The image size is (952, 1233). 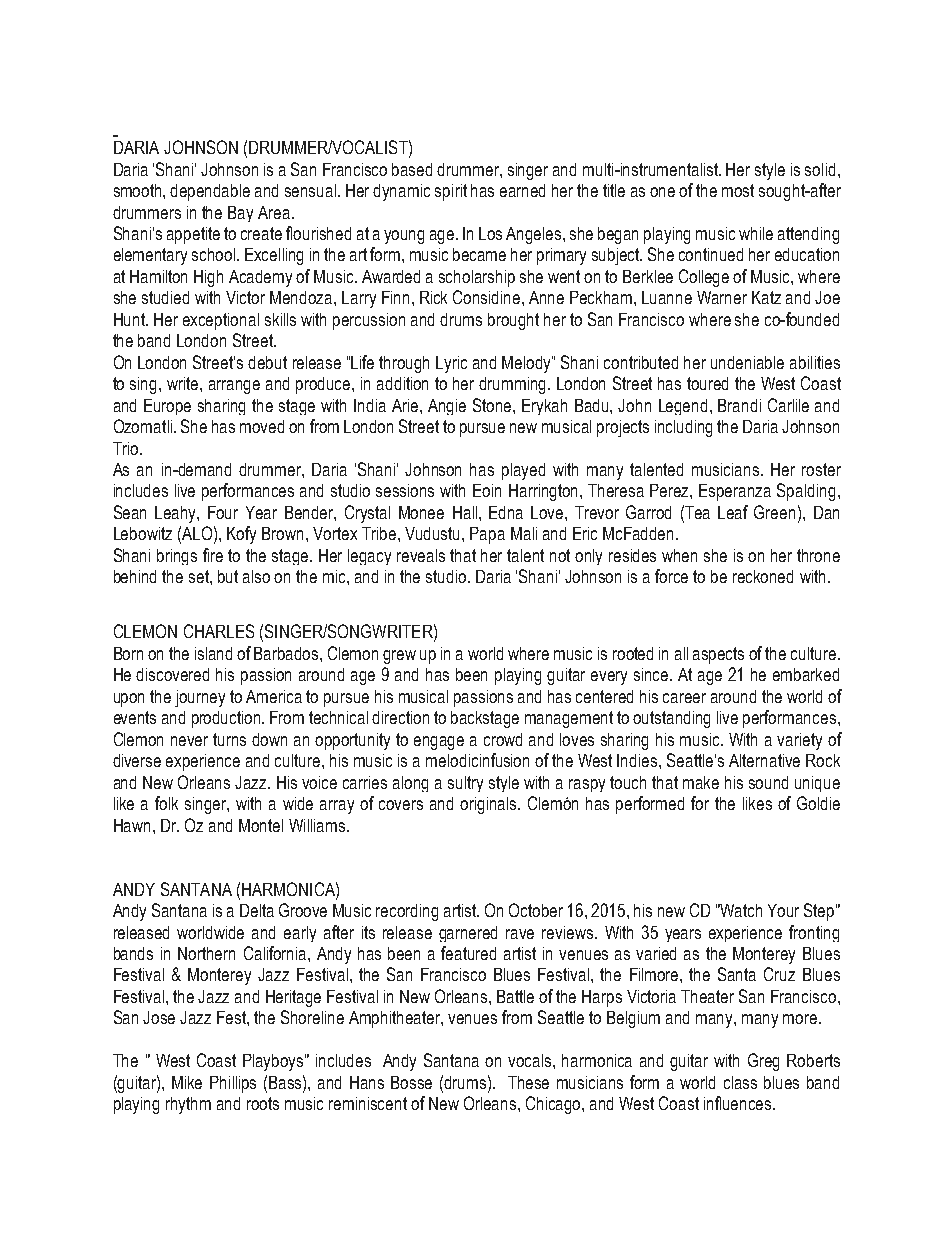 What do you see at coordinates (768, 782) in the screenshot?
I see `sound` at bounding box center [768, 782].
